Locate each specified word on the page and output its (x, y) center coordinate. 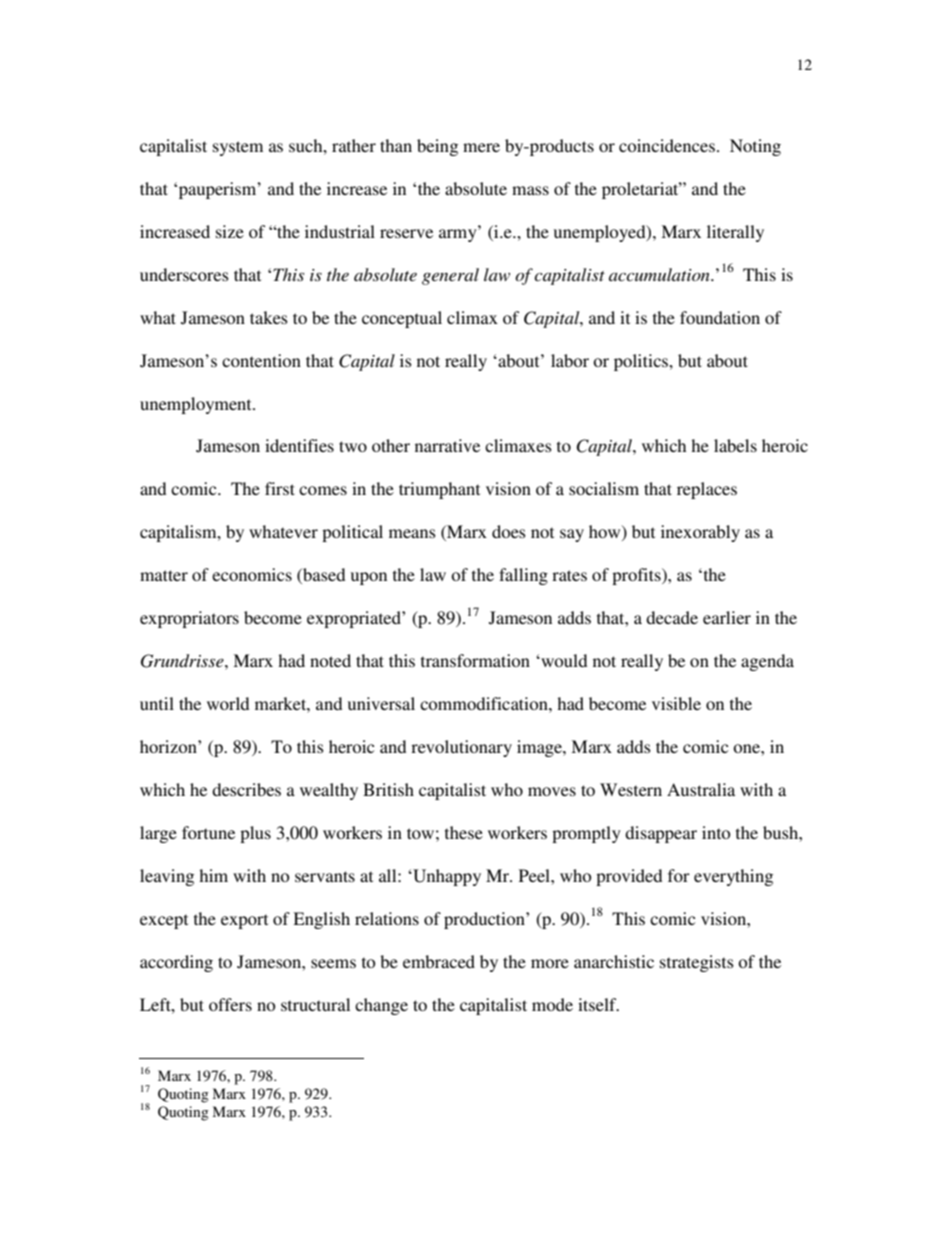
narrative (447, 445)
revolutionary (461, 748)
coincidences (667, 145)
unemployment (197, 405)
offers (230, 1004)
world (228, 703)
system (238, 148)
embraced (439, 961)
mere (481, 147)
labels (735, 445)
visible (676, 703)
